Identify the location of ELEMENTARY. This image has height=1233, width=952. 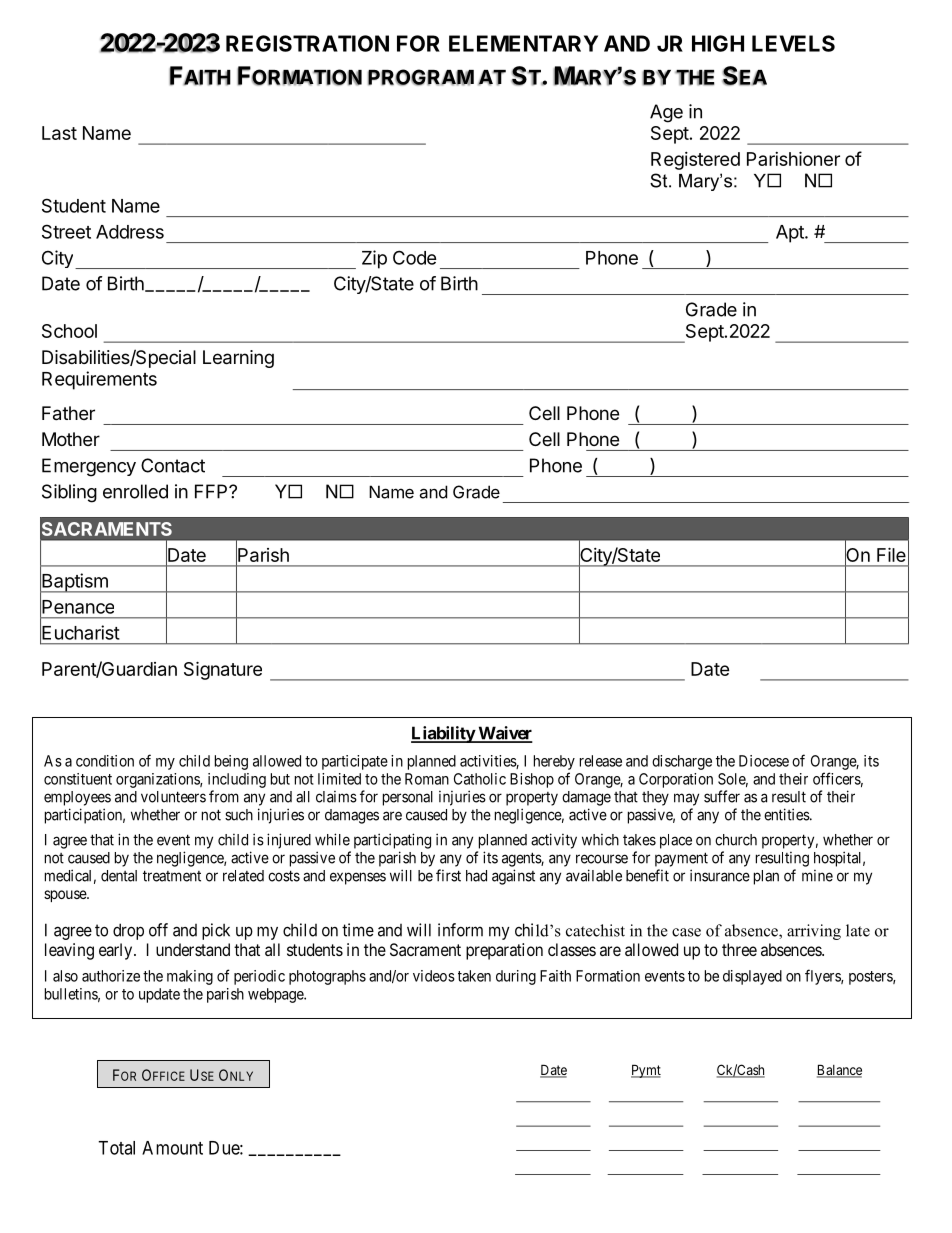
(523, 43).
